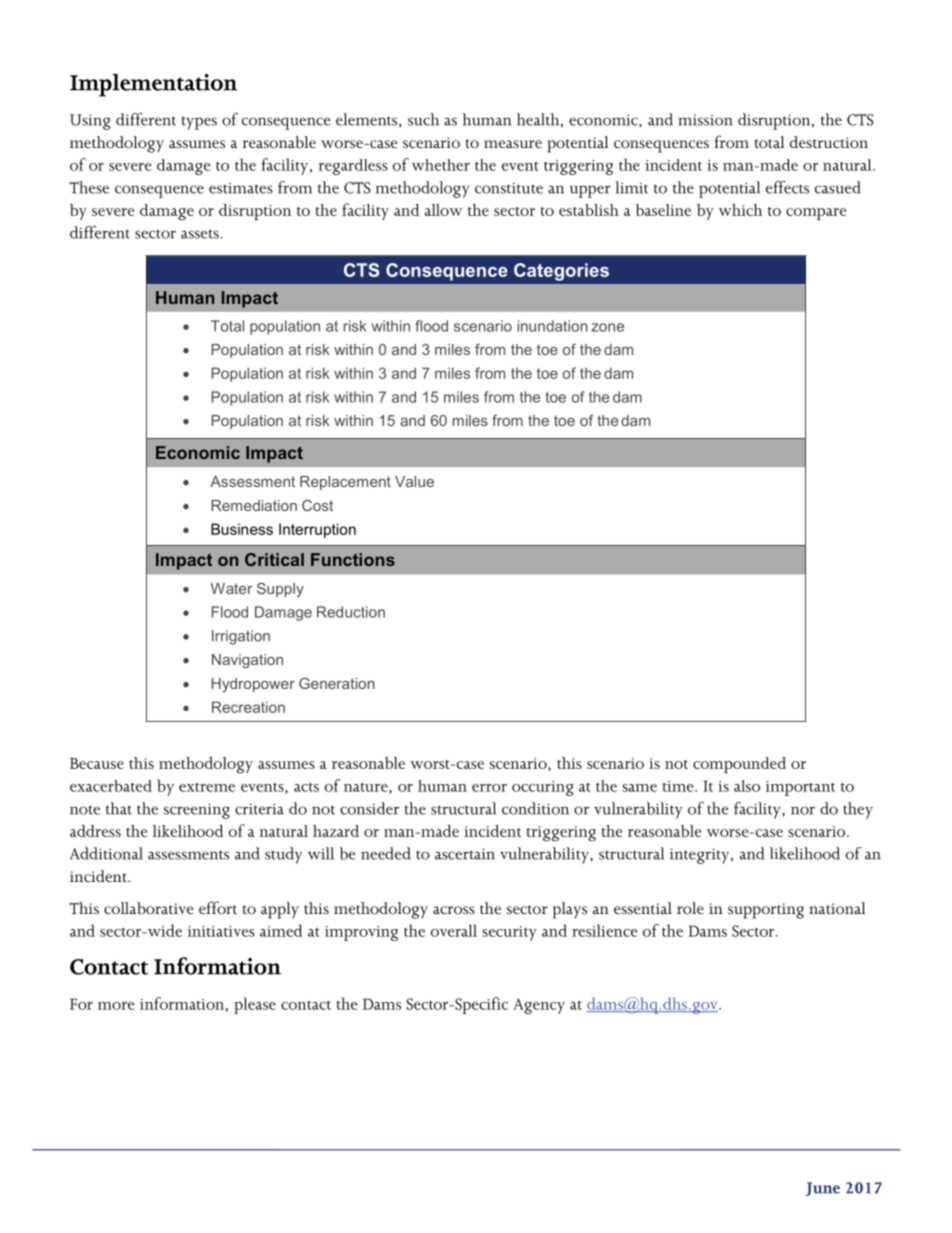 This screenshot has height=1233, width=952. I want to click on such, so click(423, 119).
